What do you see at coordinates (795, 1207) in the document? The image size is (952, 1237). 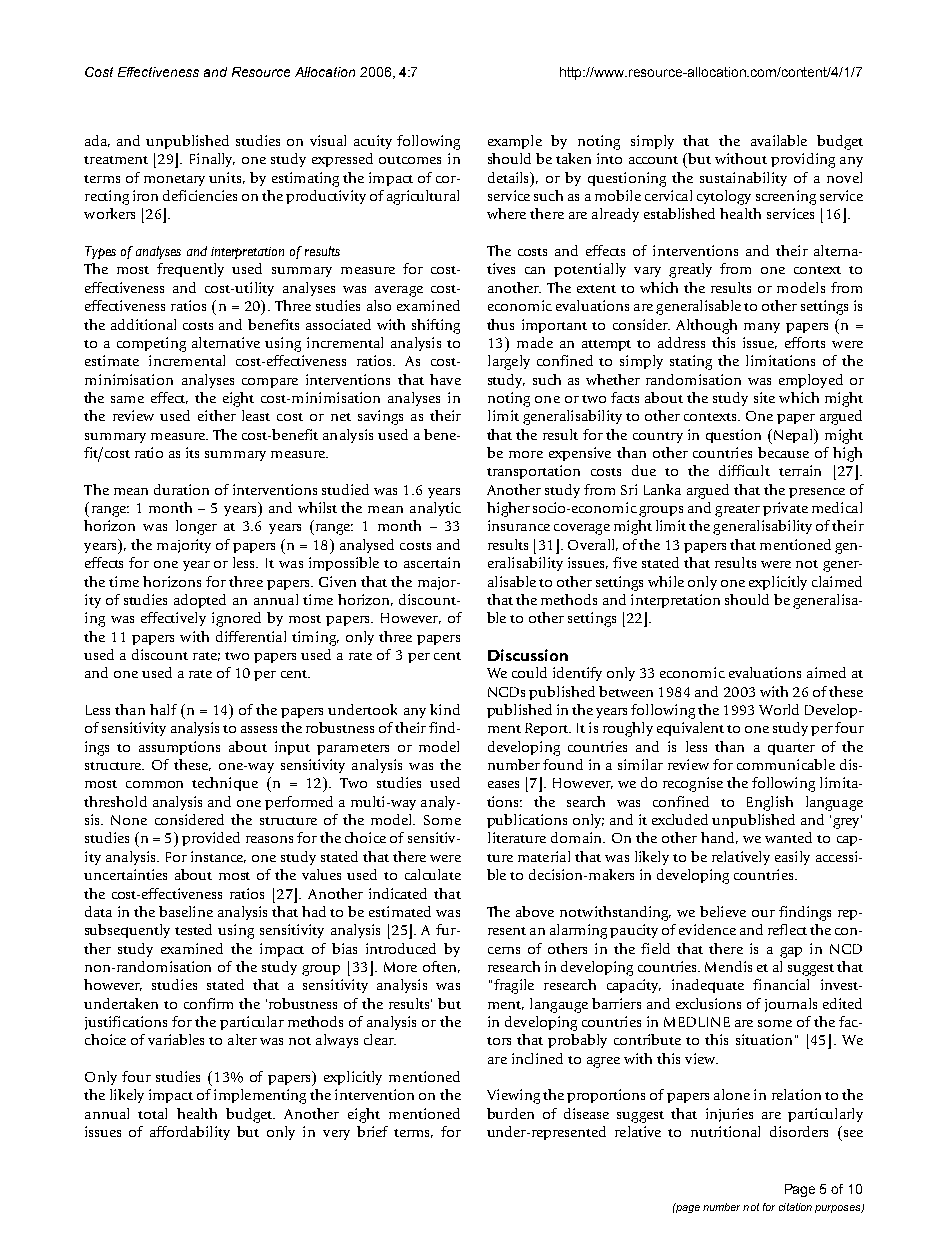 I see `citation` at bounding box center [795, 1207].
